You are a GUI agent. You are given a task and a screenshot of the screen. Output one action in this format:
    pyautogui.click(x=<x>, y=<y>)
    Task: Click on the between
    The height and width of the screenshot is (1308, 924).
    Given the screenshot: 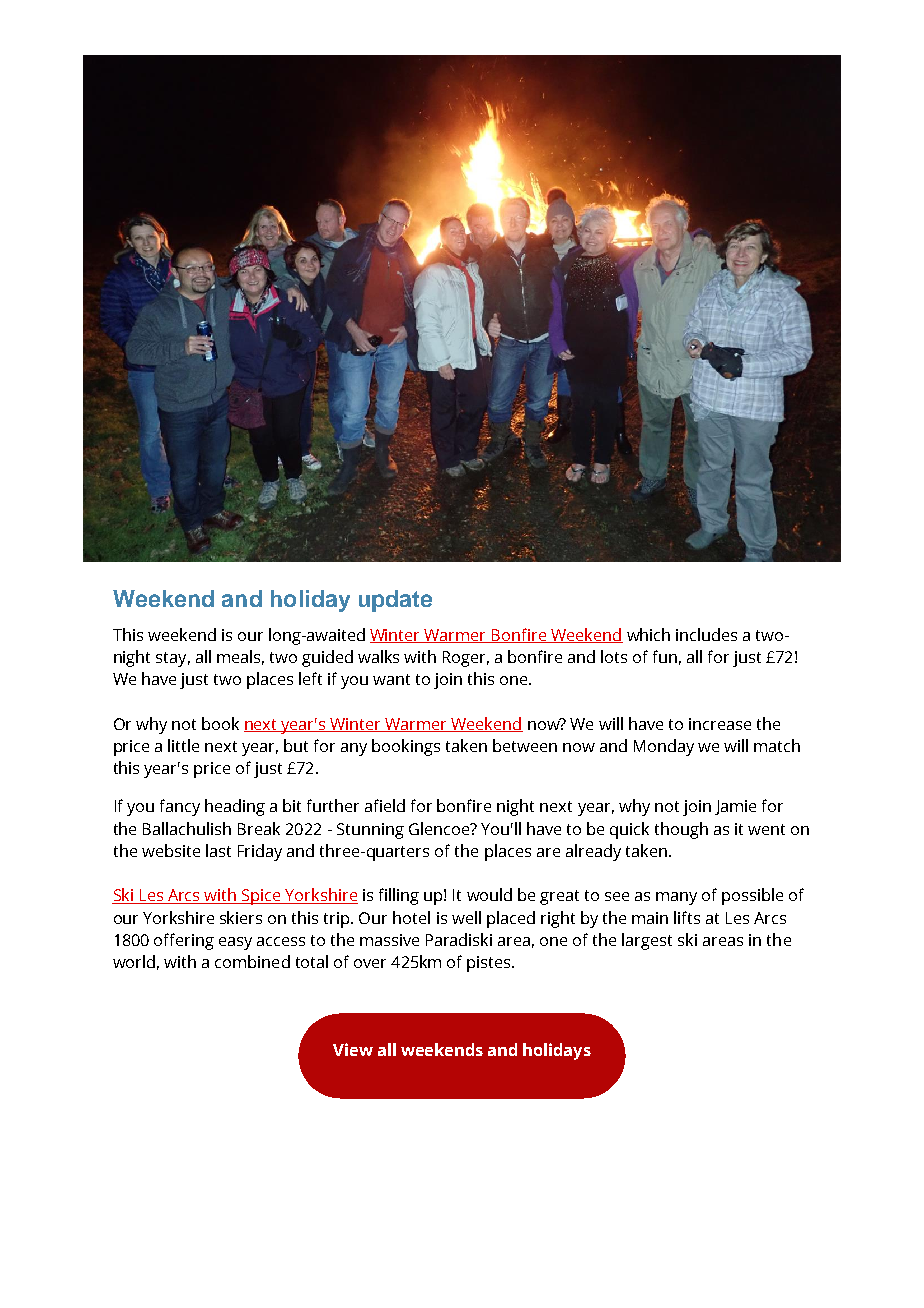 What is the action you would take?
    pyautogui.click(x=525, y=745)
